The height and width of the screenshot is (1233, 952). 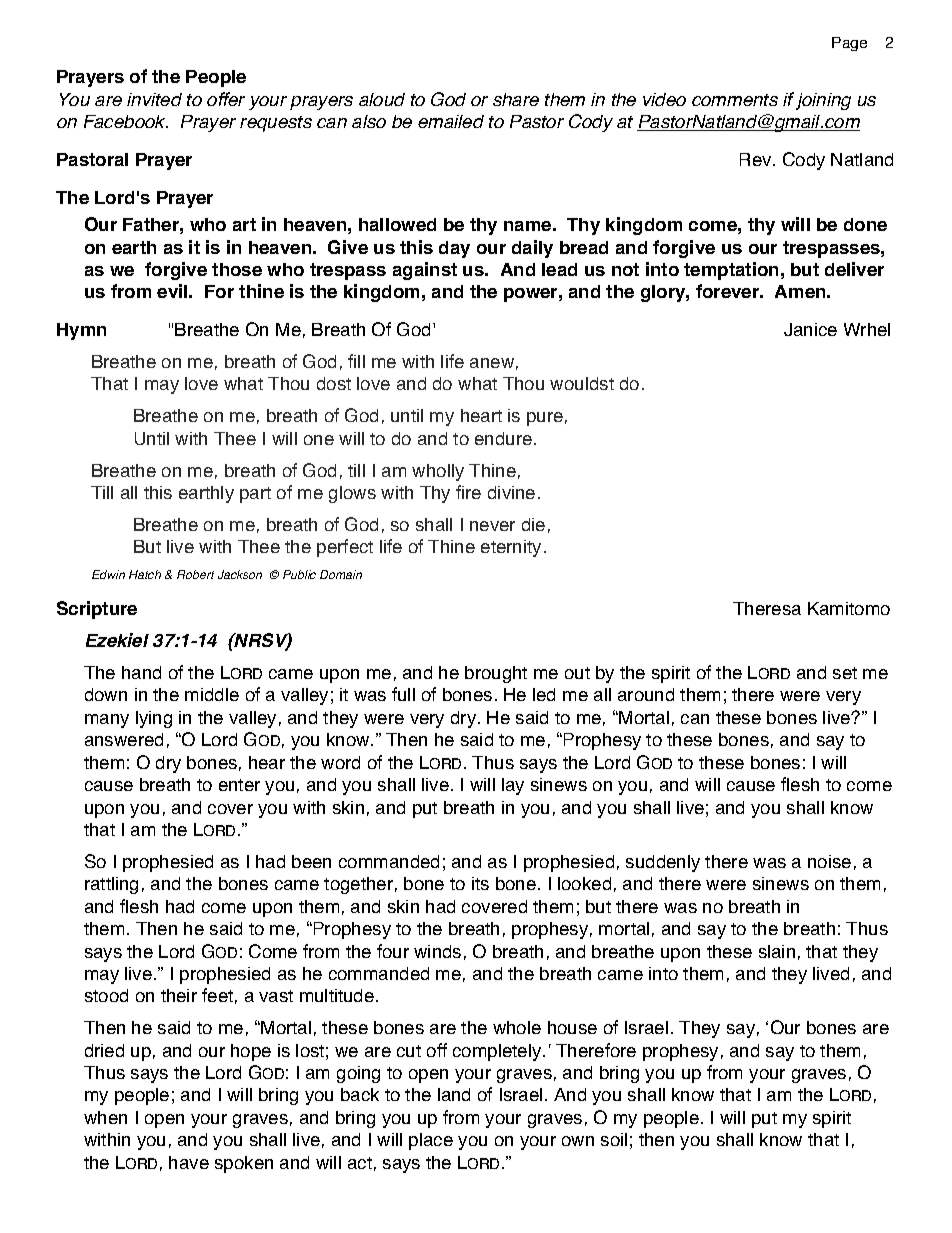 What do you see at coordinates (735, 100) in the screenshot?
I see `comments` at bounding box center [735, 100].
